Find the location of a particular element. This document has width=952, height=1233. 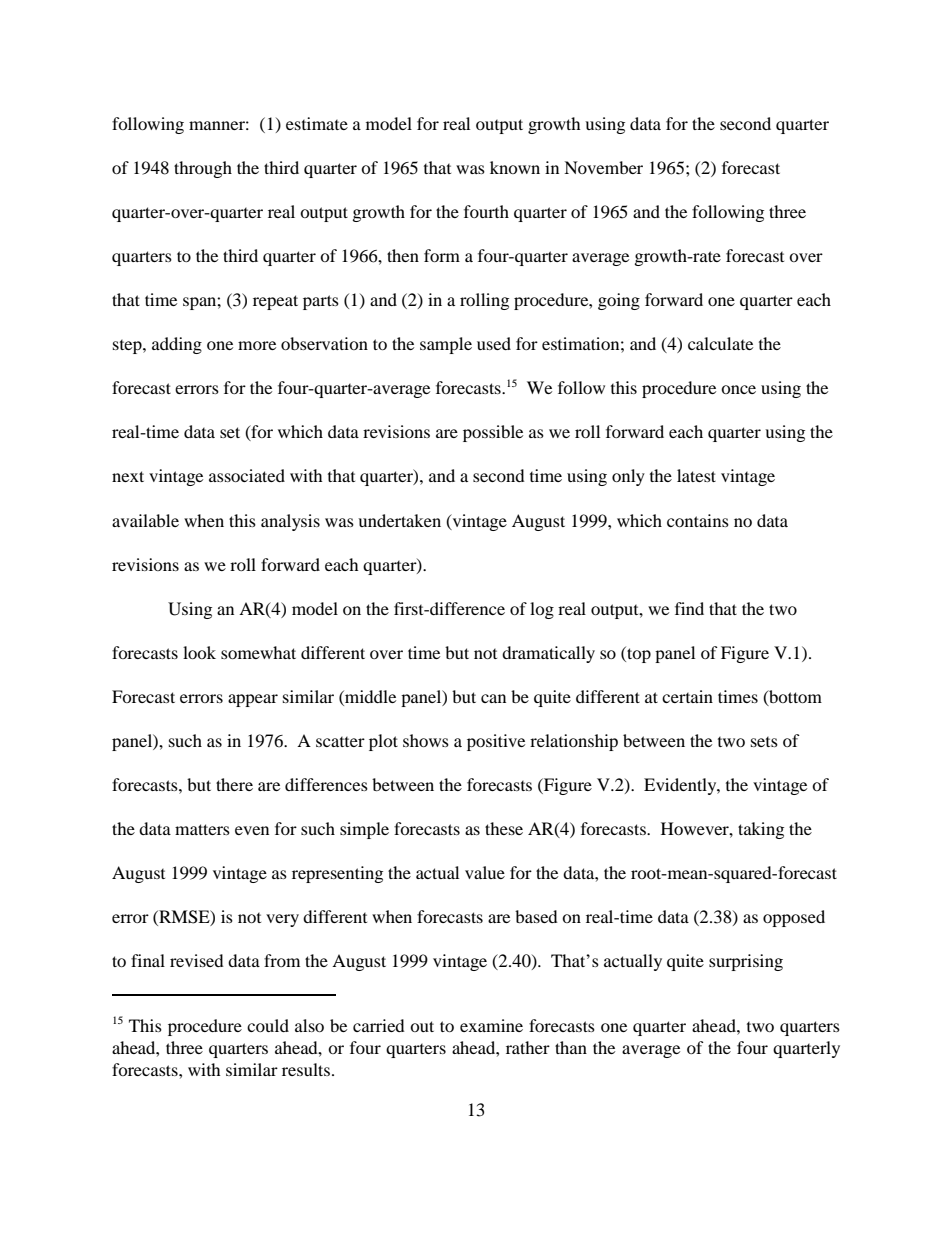

sample is located at coordinates (446, 345).
